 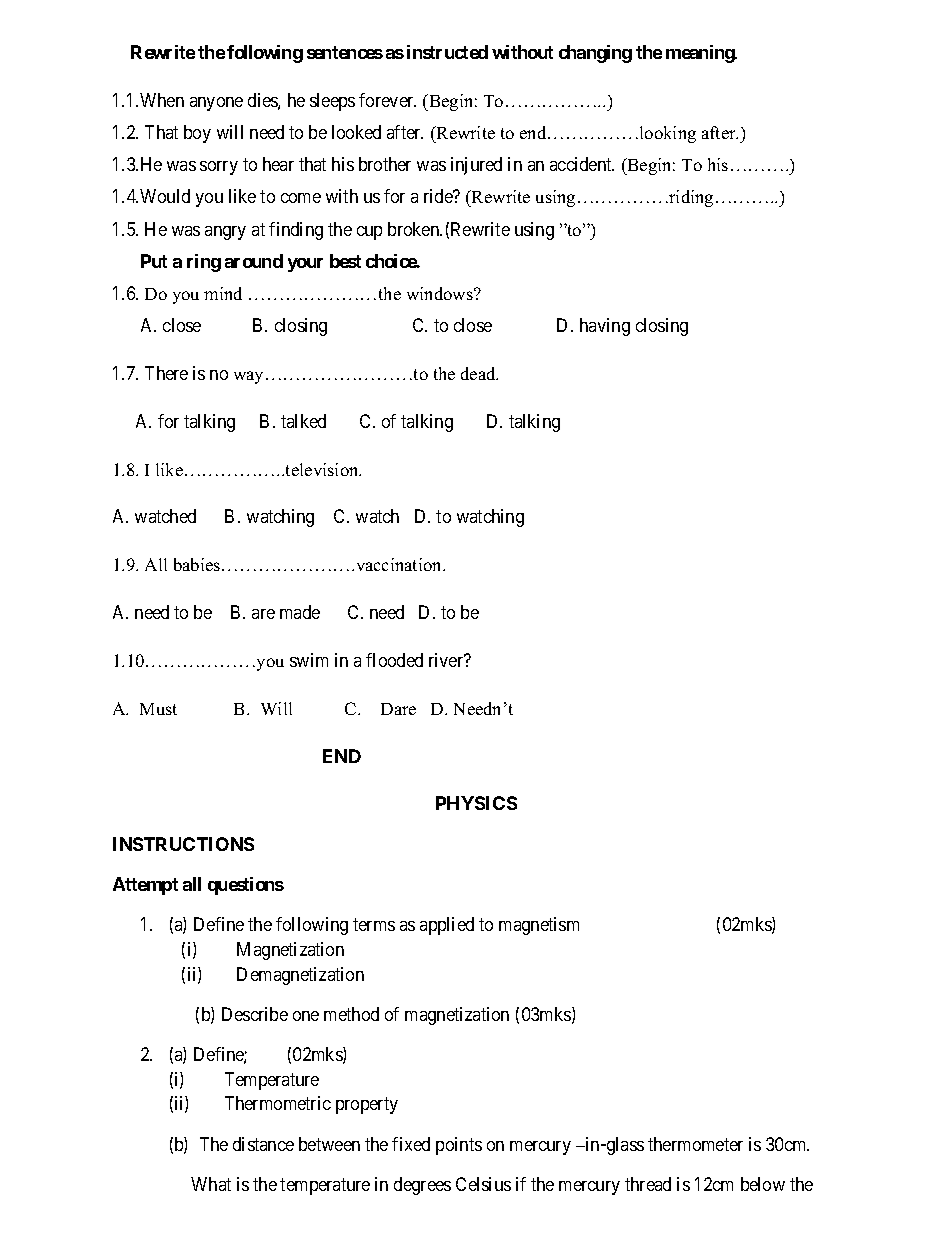 What do you see at coordinates (479, 373) in the screenshot?
I see `dead` at bounding box center [479, 373].
